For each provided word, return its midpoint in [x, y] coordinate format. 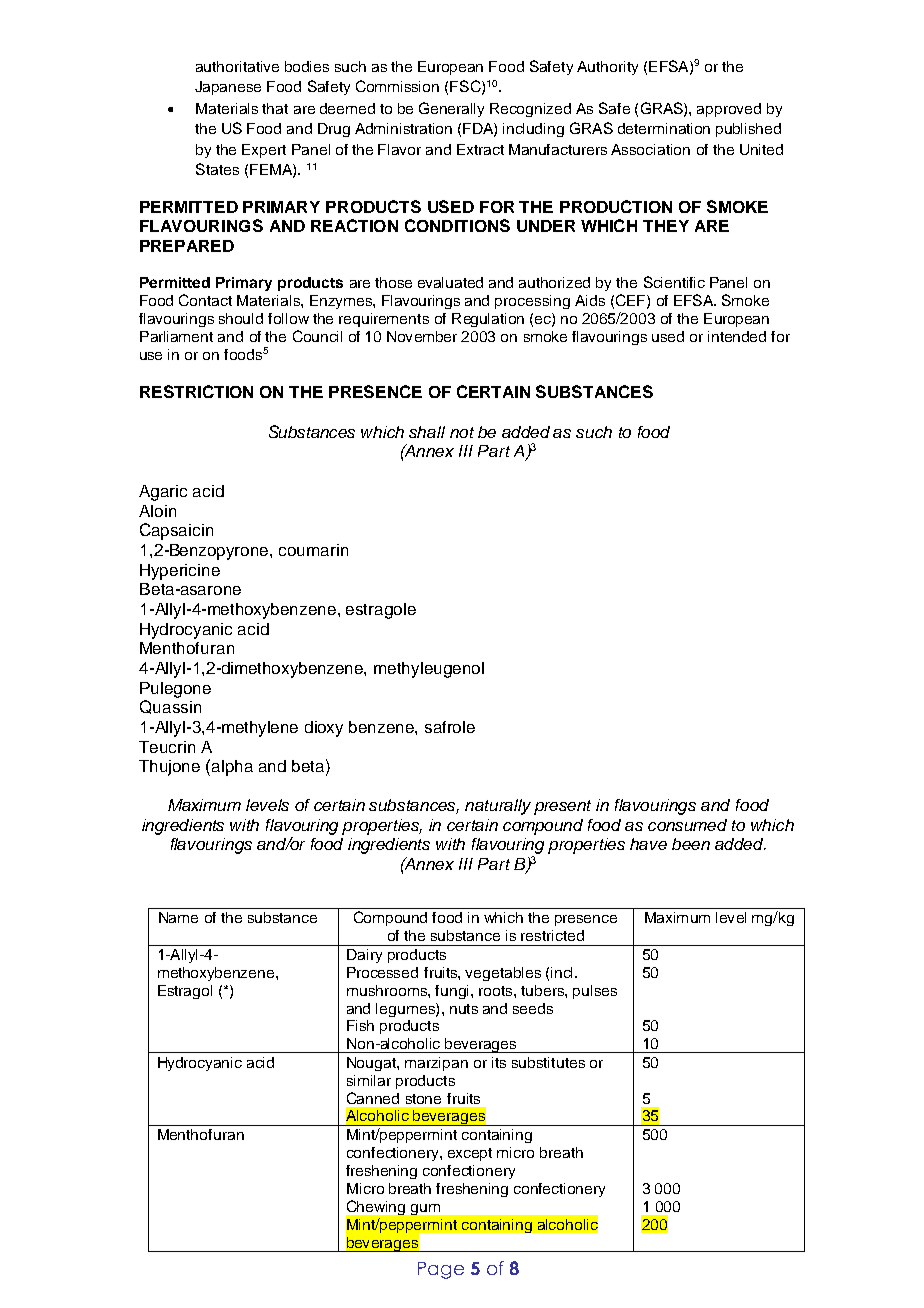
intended [737, 336]
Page [441, 1270]
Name [178, 917]
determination [664, 128]
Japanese [228, 88]
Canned [373, 1098]
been [691, 844]
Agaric [163, 493]
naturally [498, 807]
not [462, 432]
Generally [451, 109]
